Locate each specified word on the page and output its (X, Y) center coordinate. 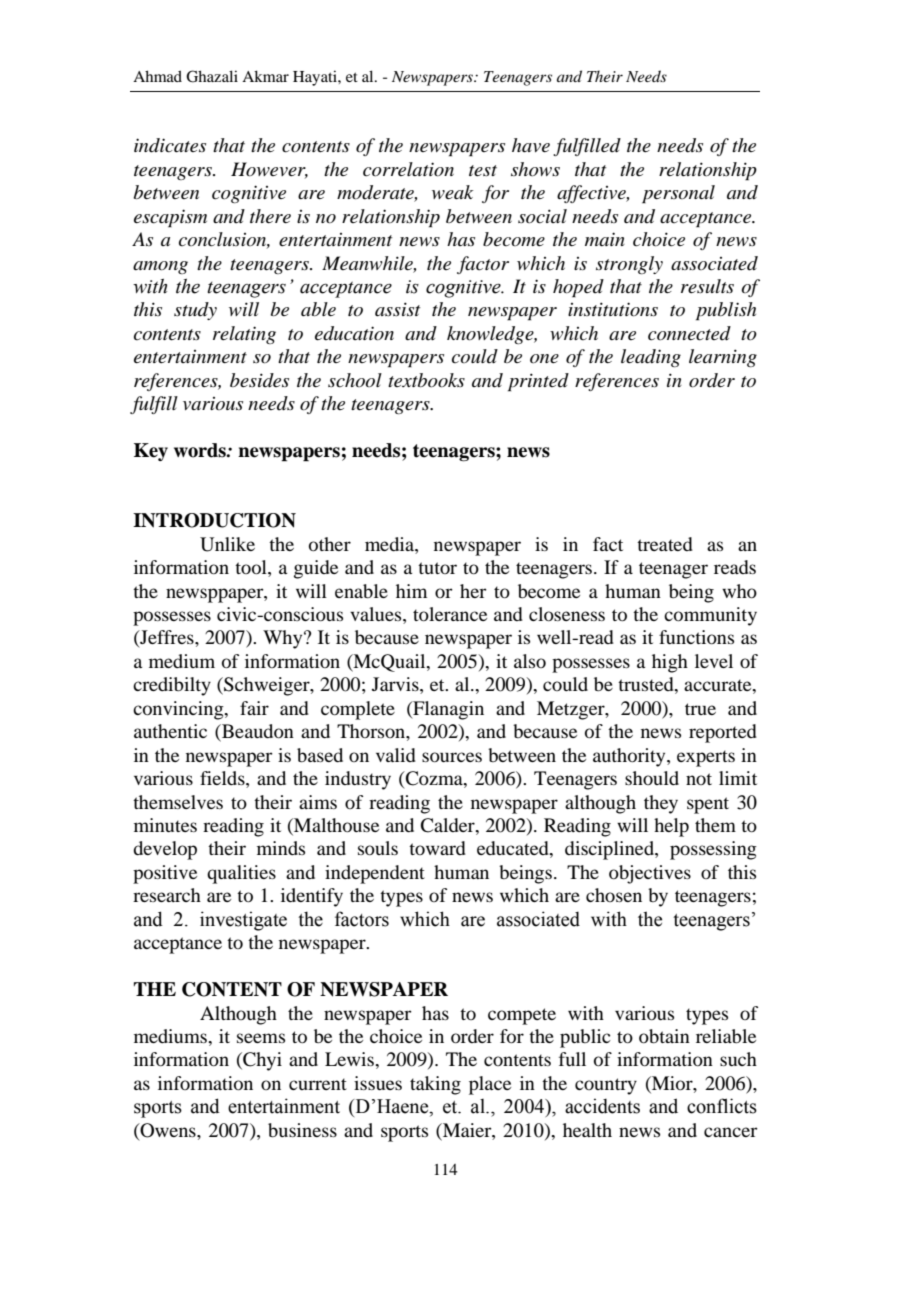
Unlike (227, 544)
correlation (408, 169)
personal (678, 194)
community (710, 616)
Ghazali (212, 76)
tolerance (450, 614)
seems (261, 1038)
